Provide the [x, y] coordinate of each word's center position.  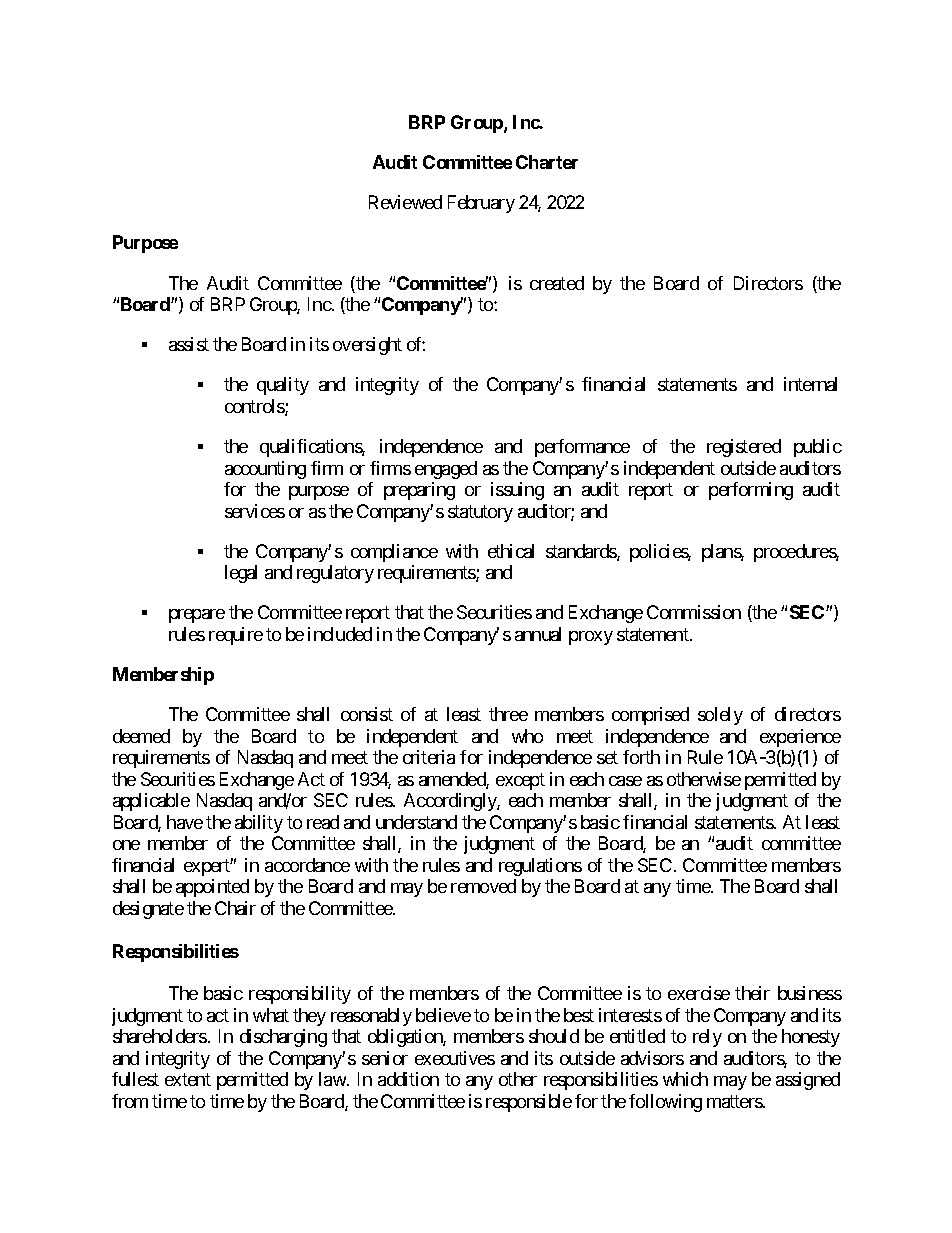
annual [538, 634]
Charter [547, 162]
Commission [694, 612]
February [481, 204]
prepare [197, 616]
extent [188, 1080]
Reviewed [405, 202]
